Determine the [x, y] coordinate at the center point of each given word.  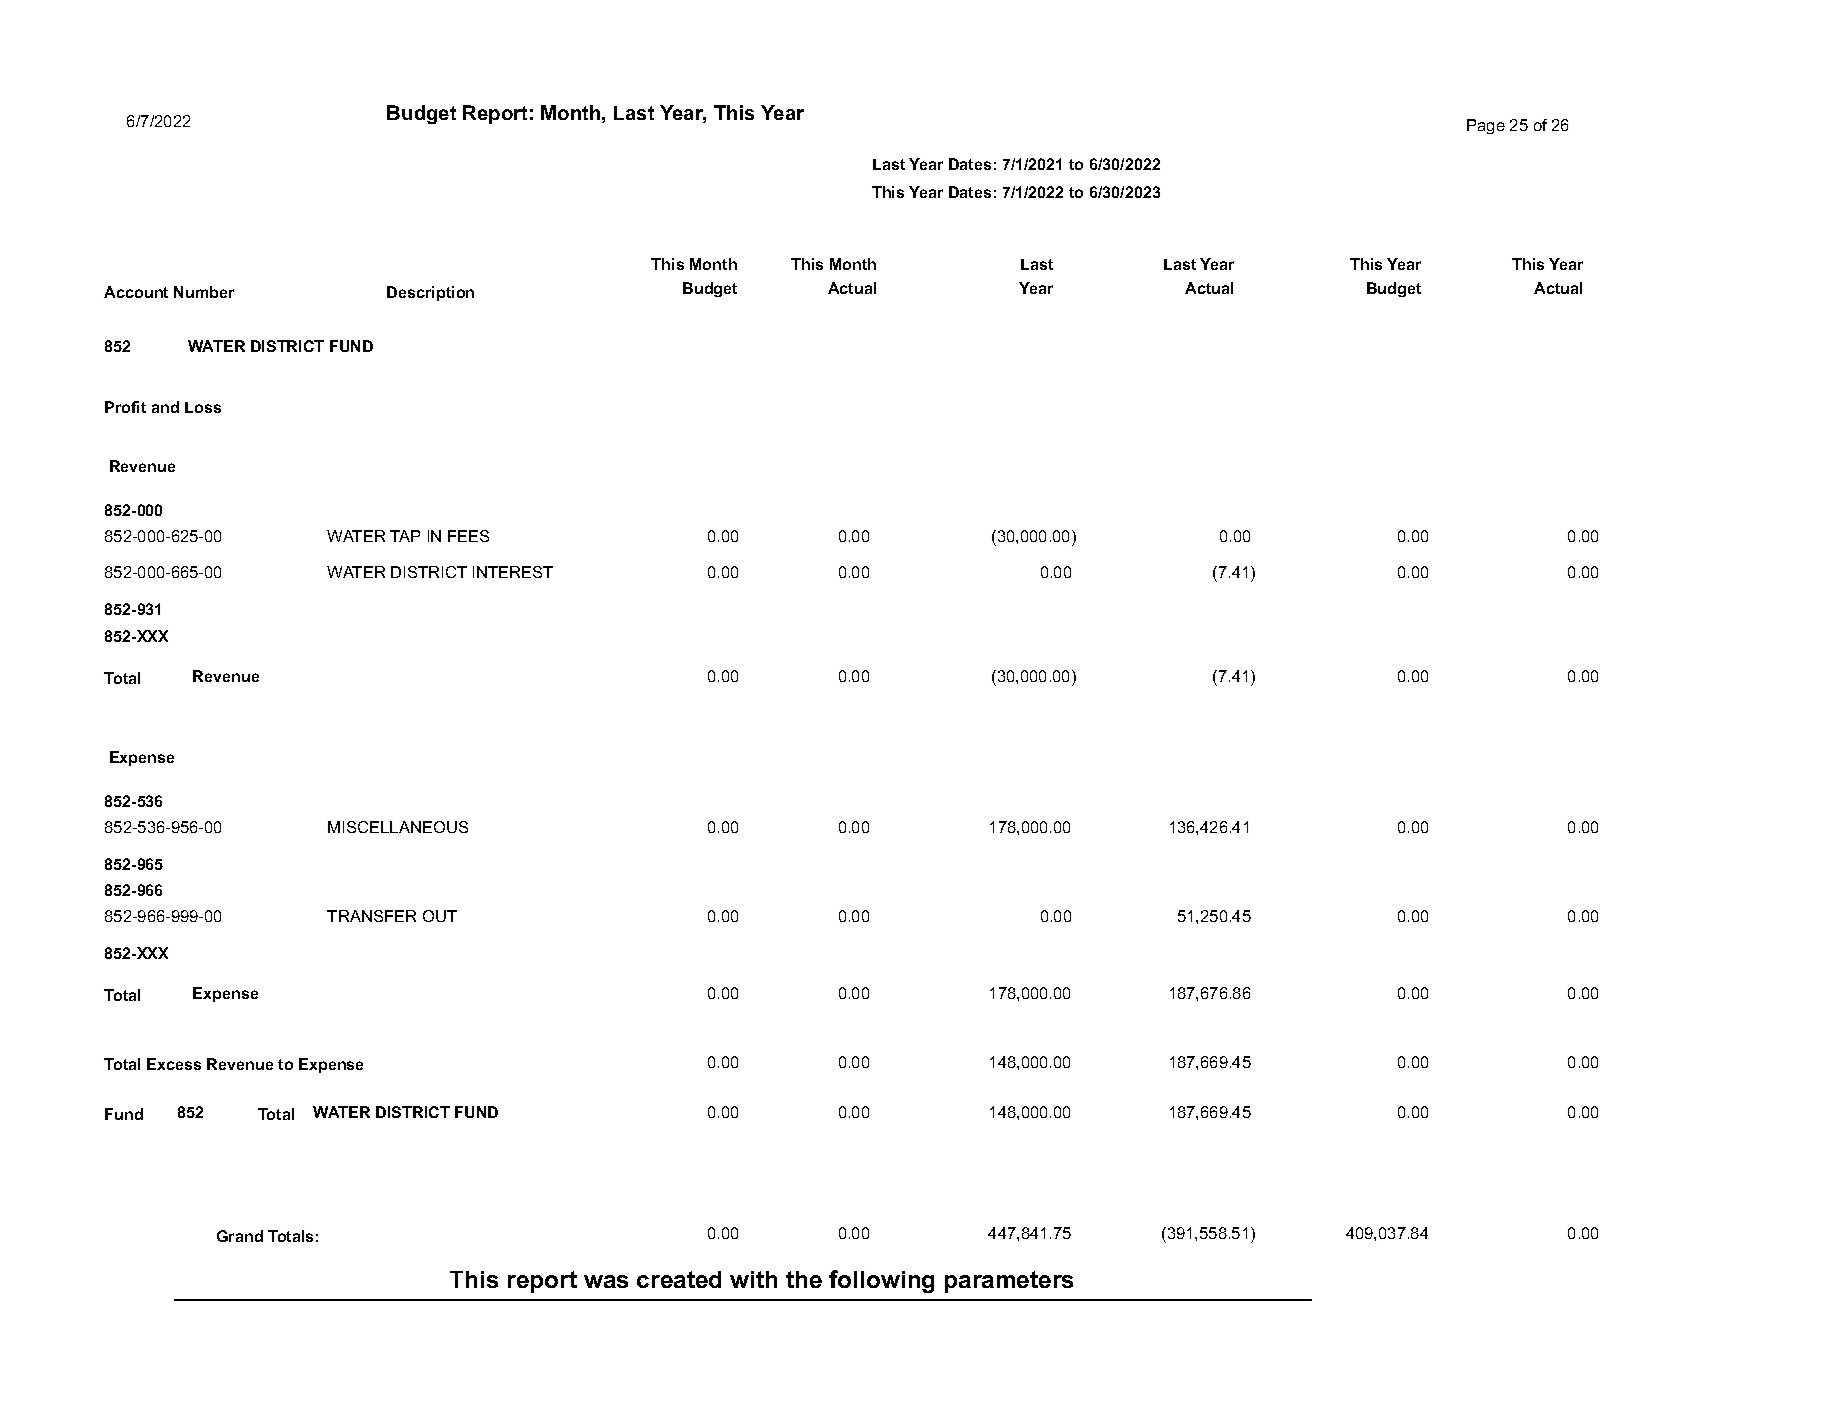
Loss [203, 407]
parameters [1009, 1282]
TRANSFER [371, 916]
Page [1486, 126]
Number [204, 292]
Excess [174, 1064]
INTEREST [513, 572]
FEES [468, 536]
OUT [440, 916]
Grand [240, 1236]
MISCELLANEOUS [398, 827]
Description [430, 293]
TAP [405, 536]
